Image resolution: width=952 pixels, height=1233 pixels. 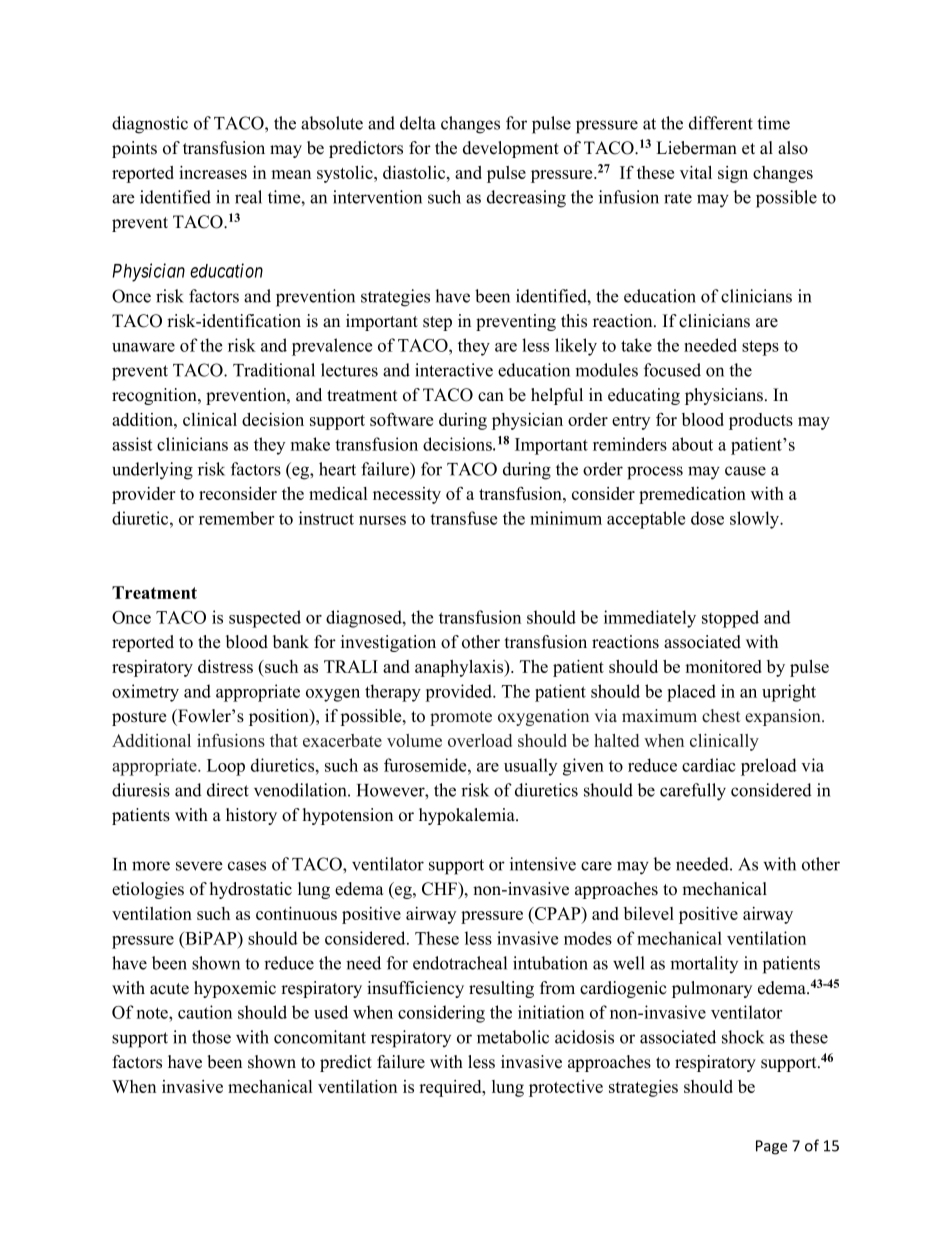 I want to click on increases, so click(x=213, y=172).
